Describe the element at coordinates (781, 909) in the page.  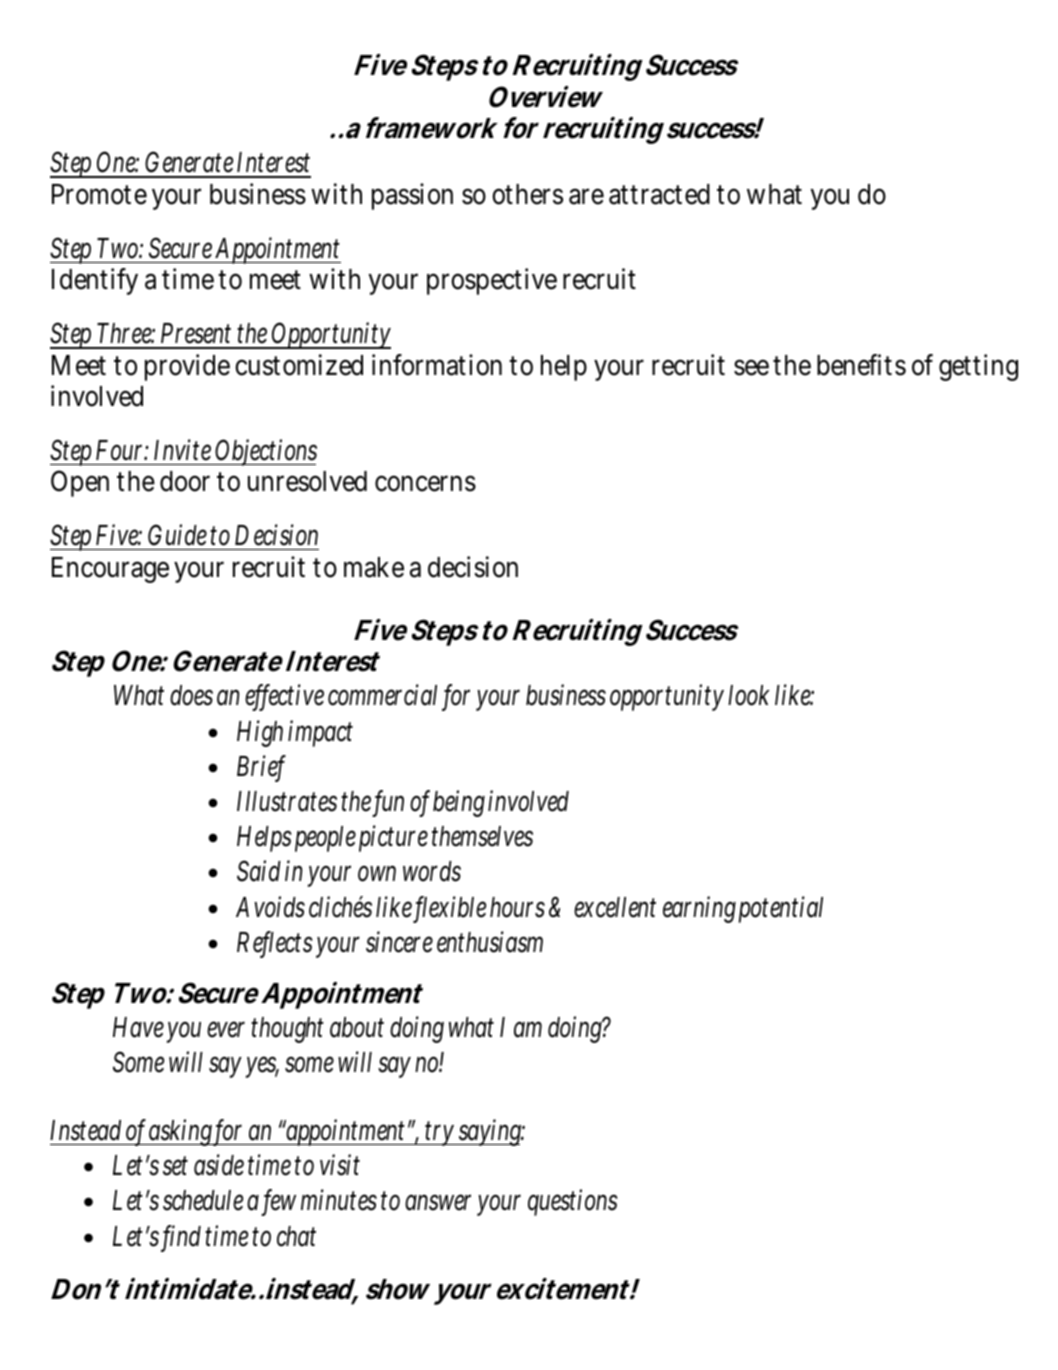
I see `potential` at that location.
